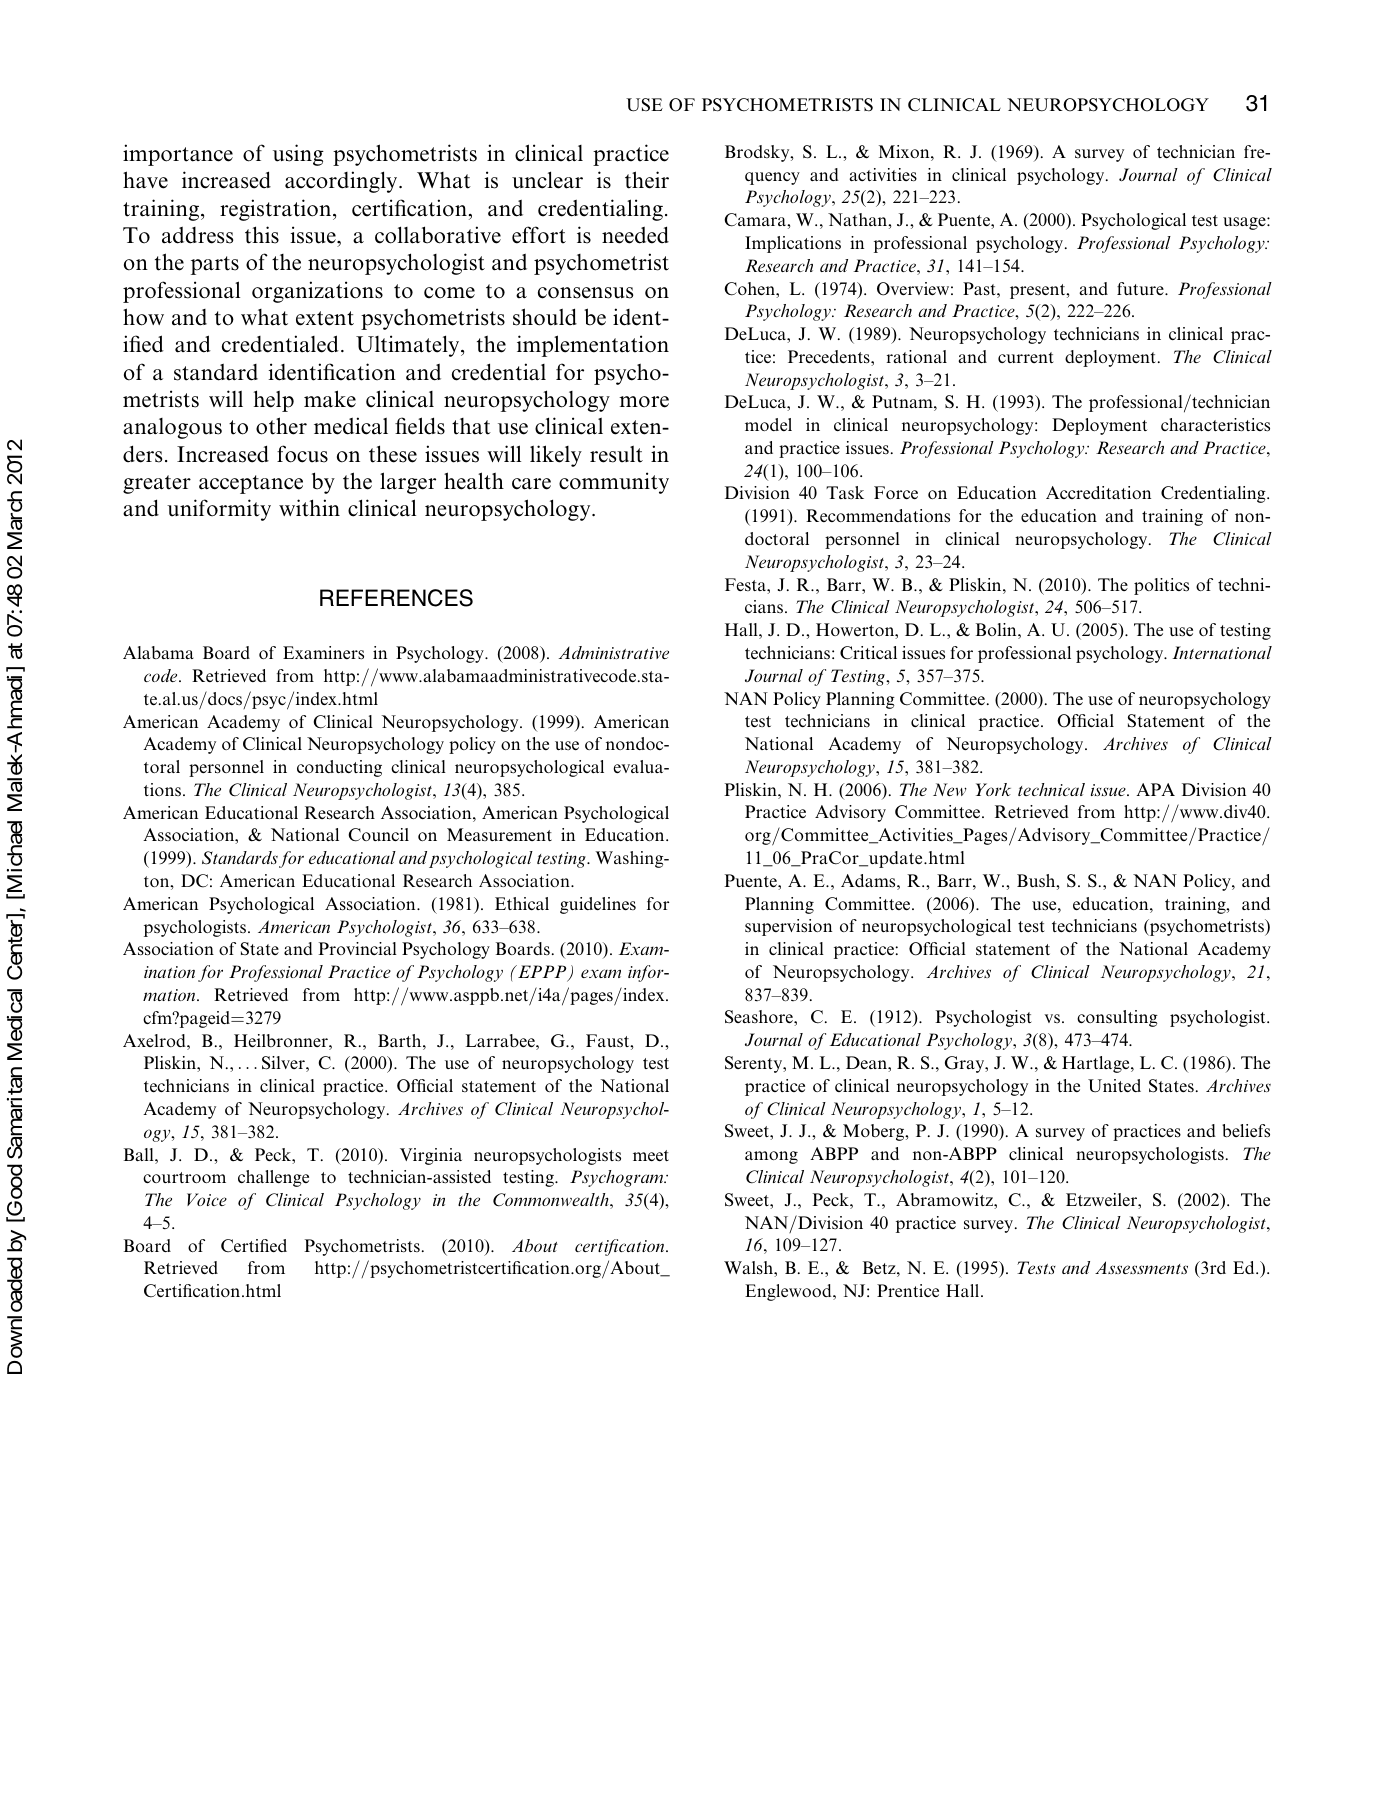 This screenshot has width=1399, height=1811. I want to click on Critical, so click(868, 653).
